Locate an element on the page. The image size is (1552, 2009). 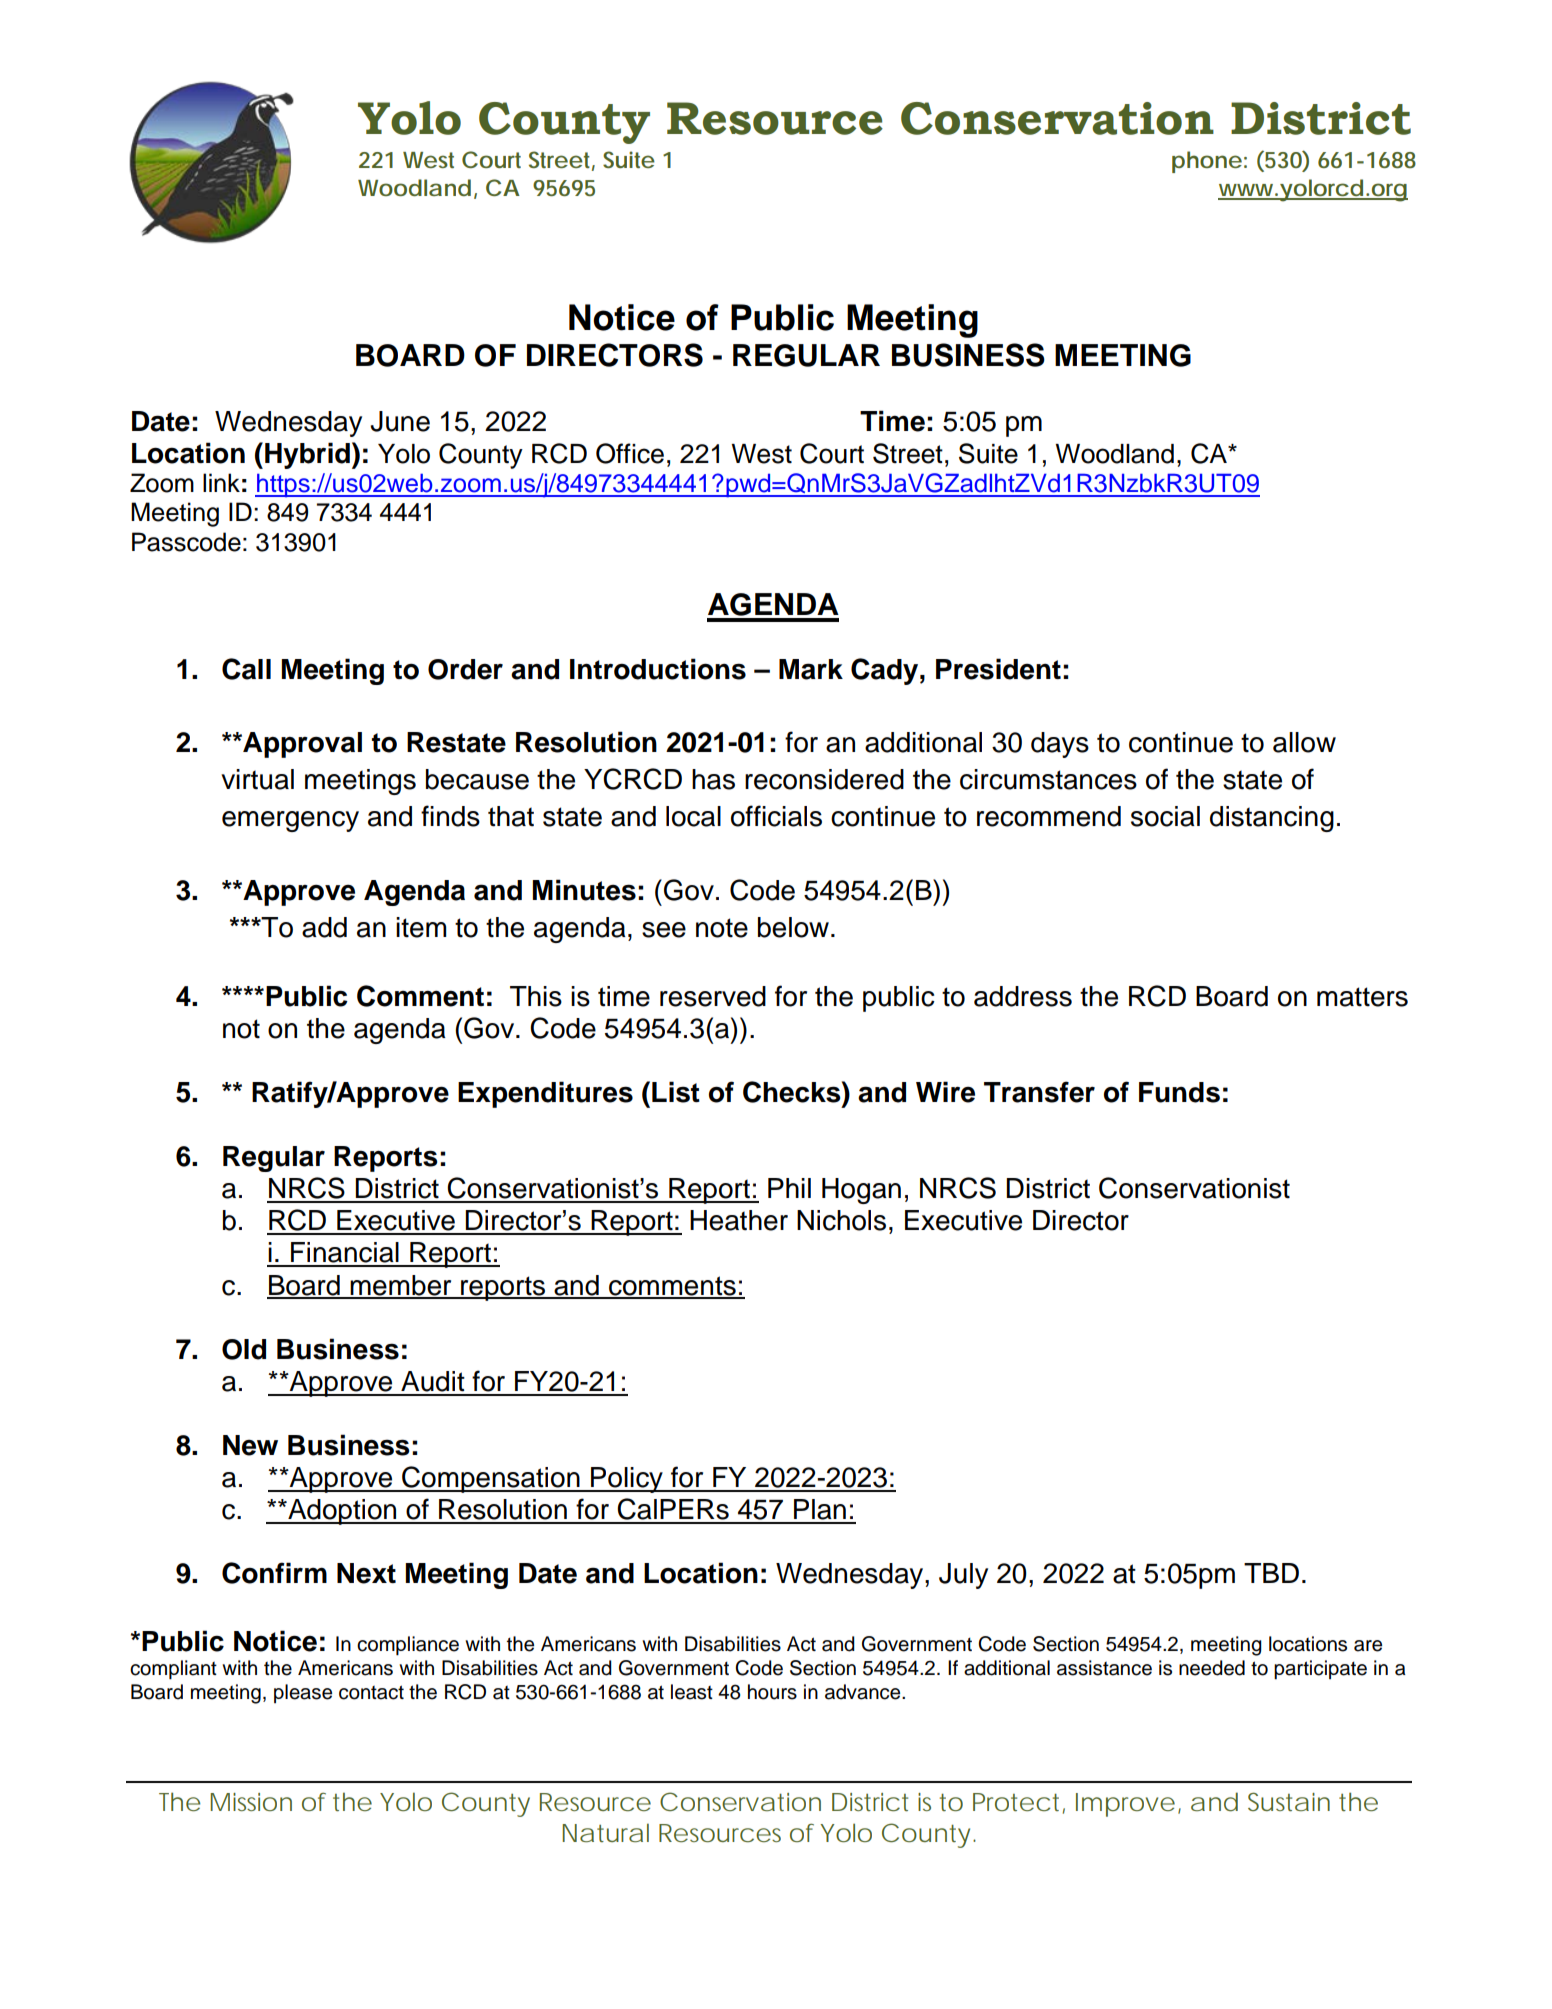
Funds is located at coordinates (1179, 1092).
